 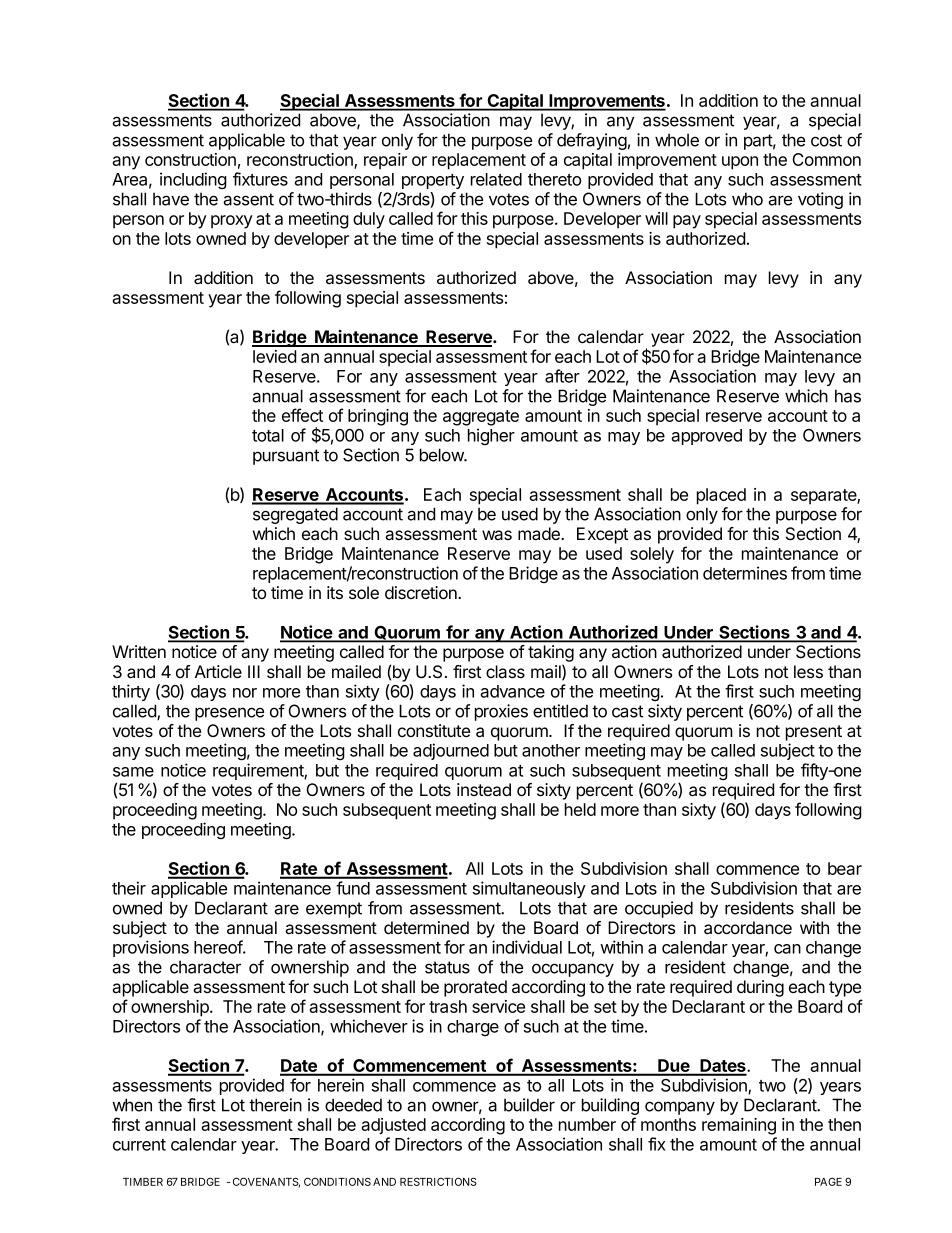 What do you see at coordinates (481, 418) in the screenshot?
I see `aggregate` at bounding box center [481, 418].
